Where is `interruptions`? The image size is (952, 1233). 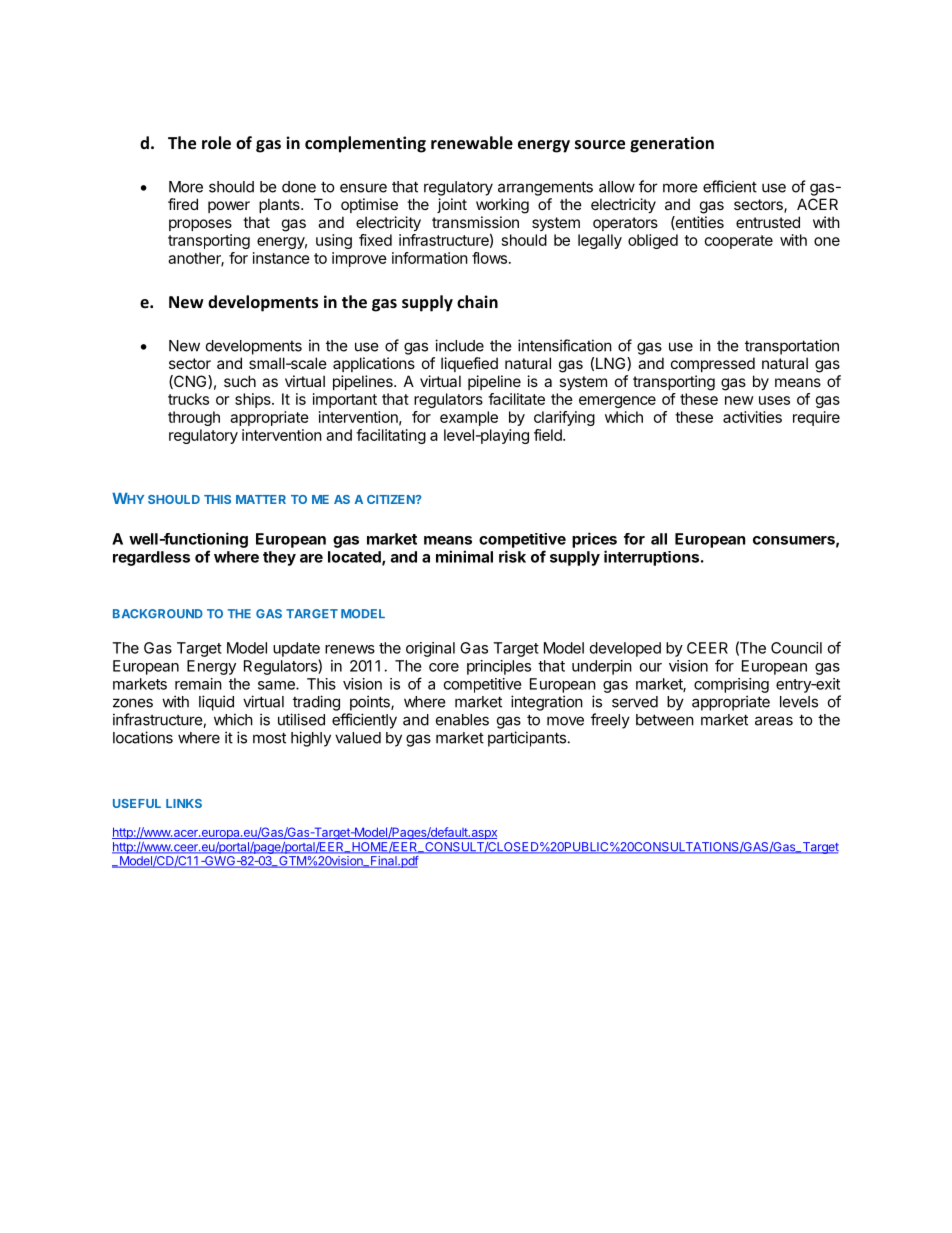
interruptions is located at coordinates (651, 558).
